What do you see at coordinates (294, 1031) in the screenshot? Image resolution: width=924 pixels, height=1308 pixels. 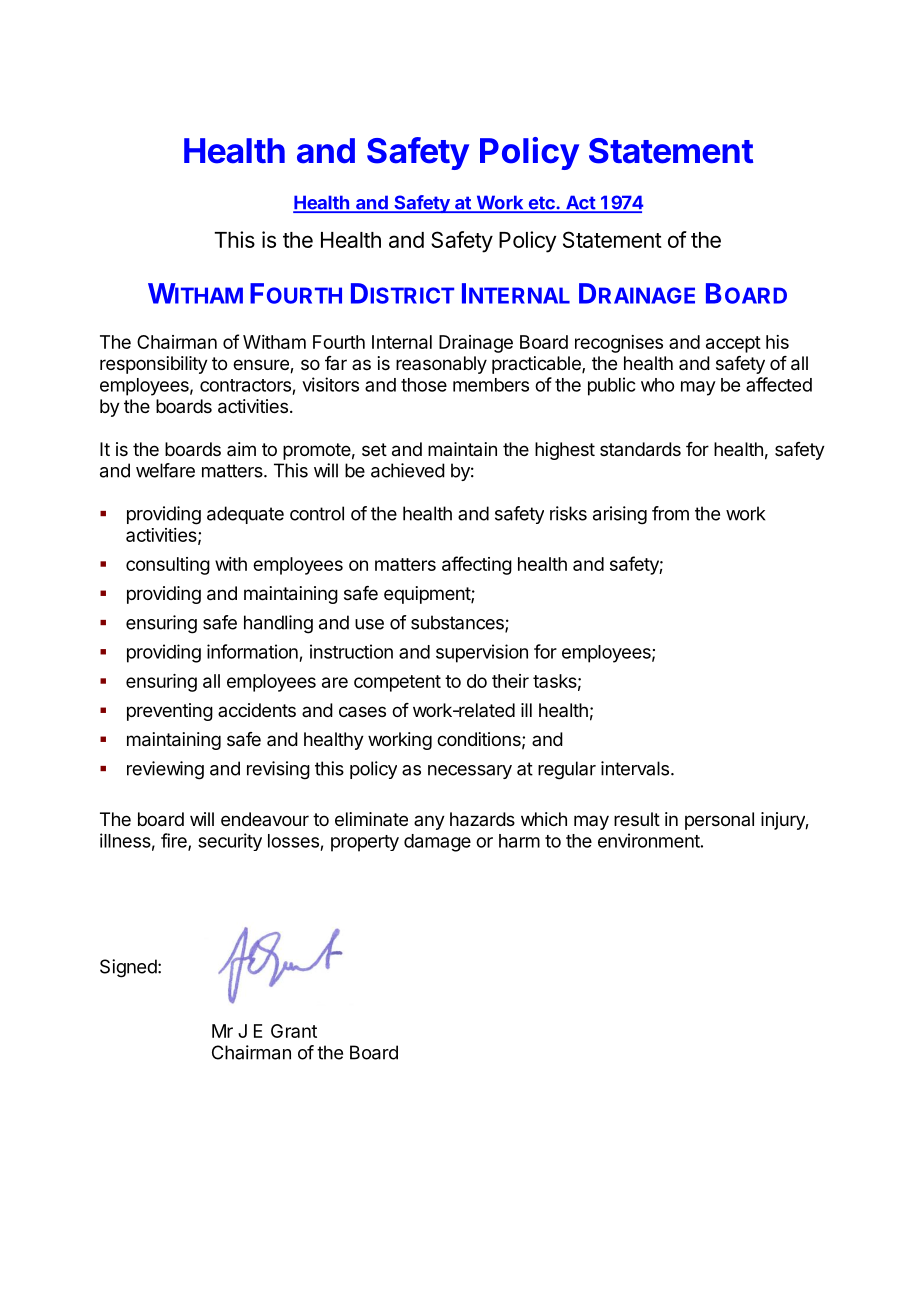 I see `Grant` at bounding box center [294, 1031].
